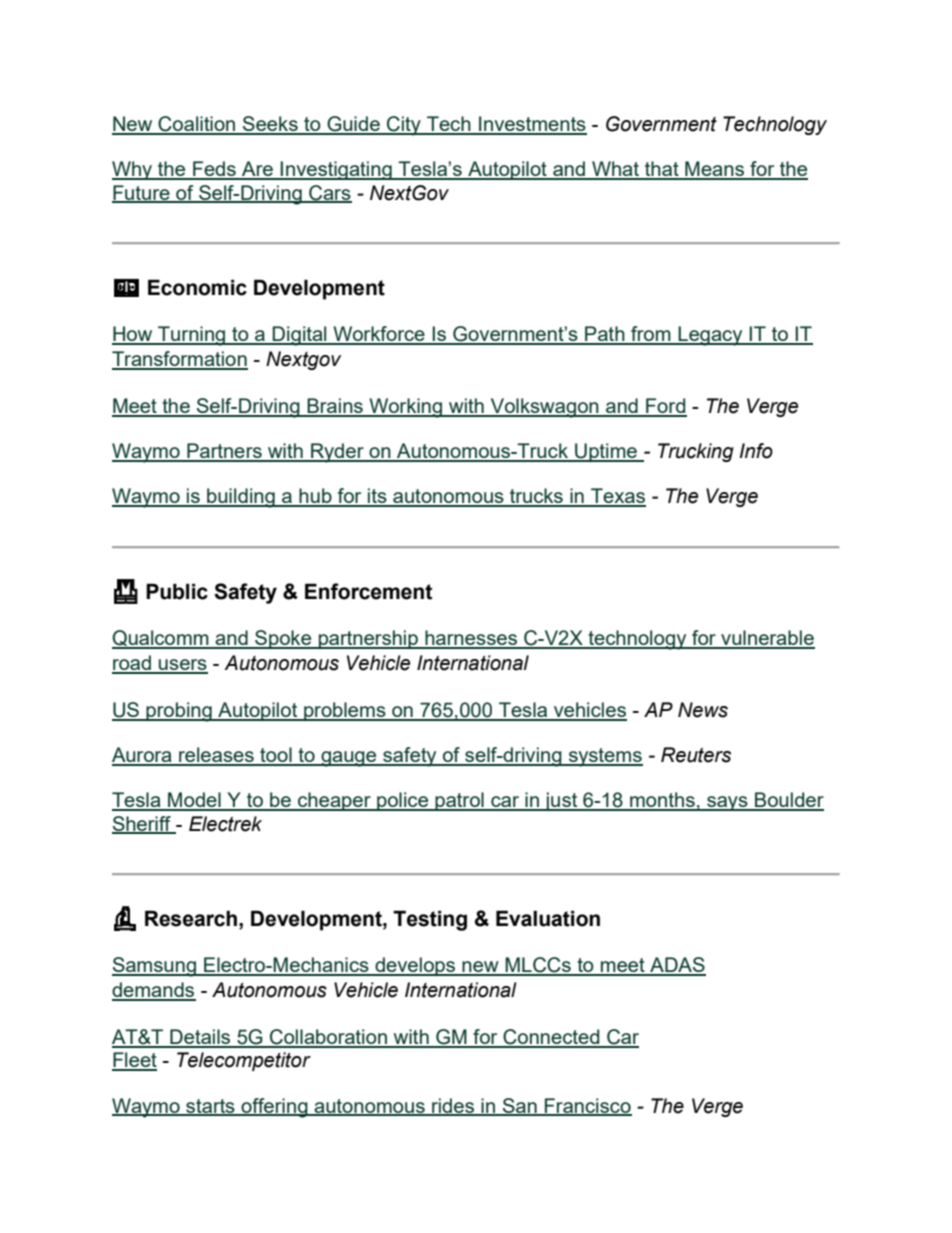  I want to click on building, so click(241, 498).
